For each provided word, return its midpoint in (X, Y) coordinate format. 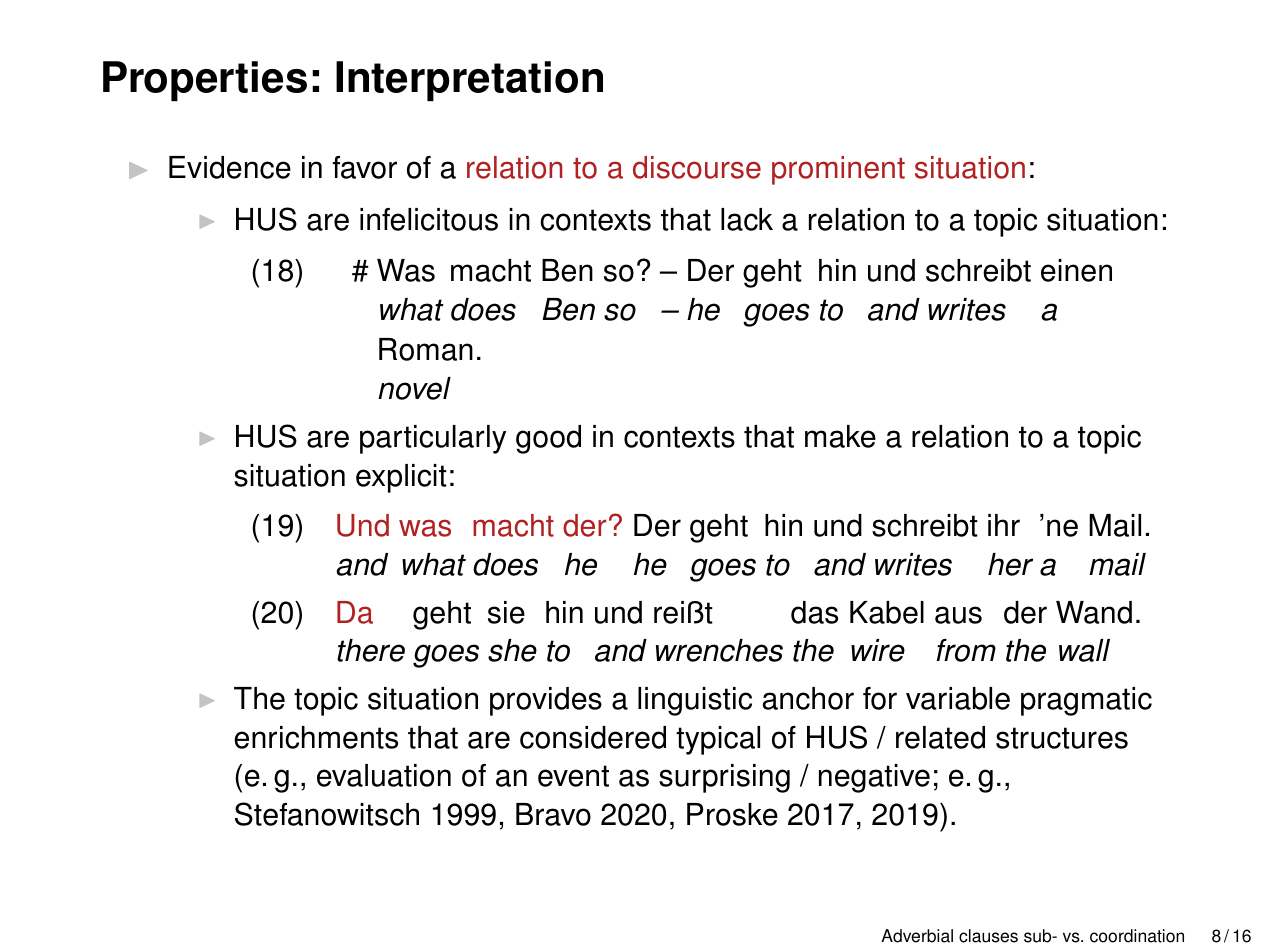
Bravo (553, 814)
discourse (697, 167)
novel (414, 388)
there (371, 650)
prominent (838, 170)
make (840, 436)
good (548, 439)
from (966, 650)
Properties (205, 81)
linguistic (695, 701)
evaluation (384, 775)
